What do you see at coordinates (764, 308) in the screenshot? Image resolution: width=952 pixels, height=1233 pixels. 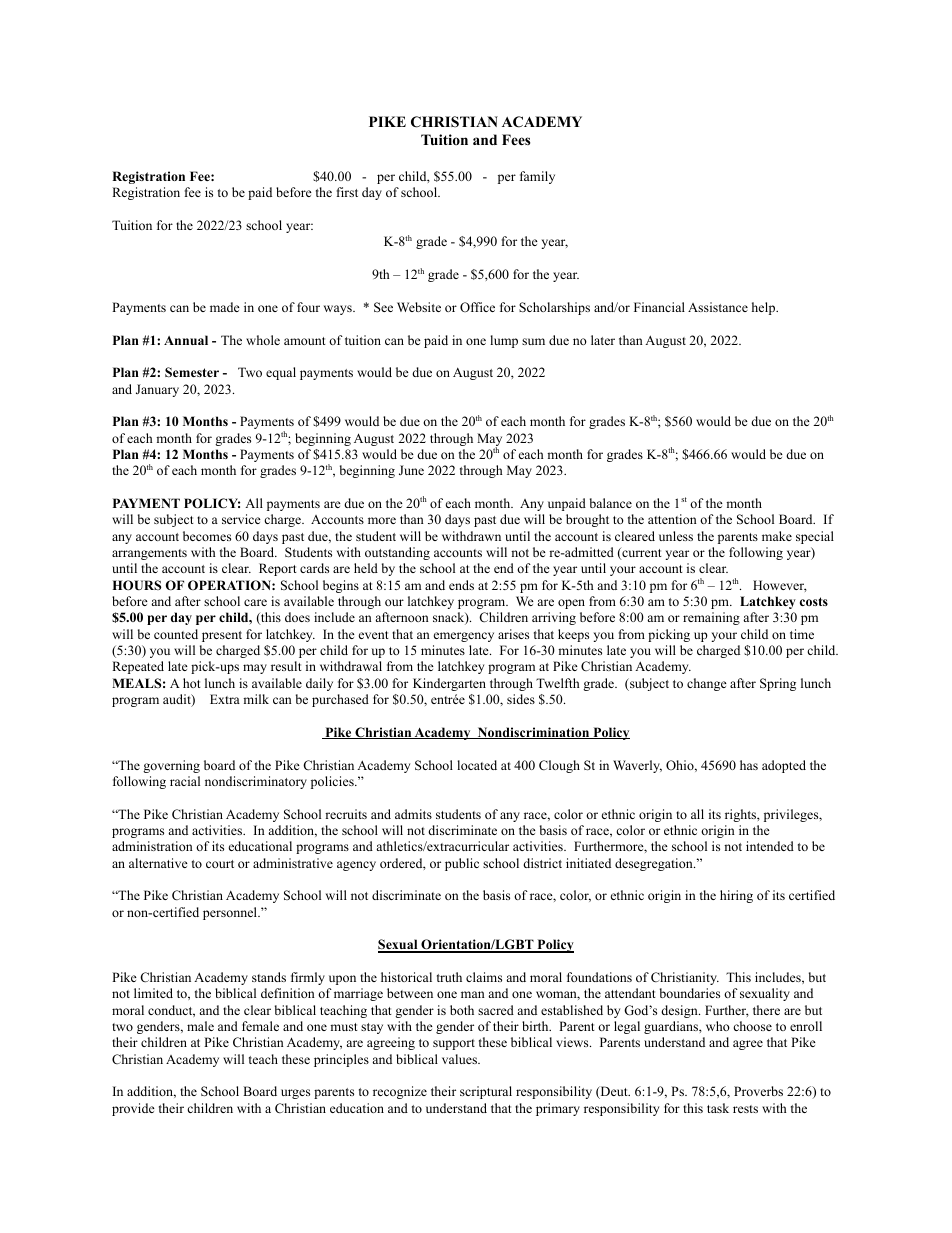 I see `help` at bounding box center [764, 308].
